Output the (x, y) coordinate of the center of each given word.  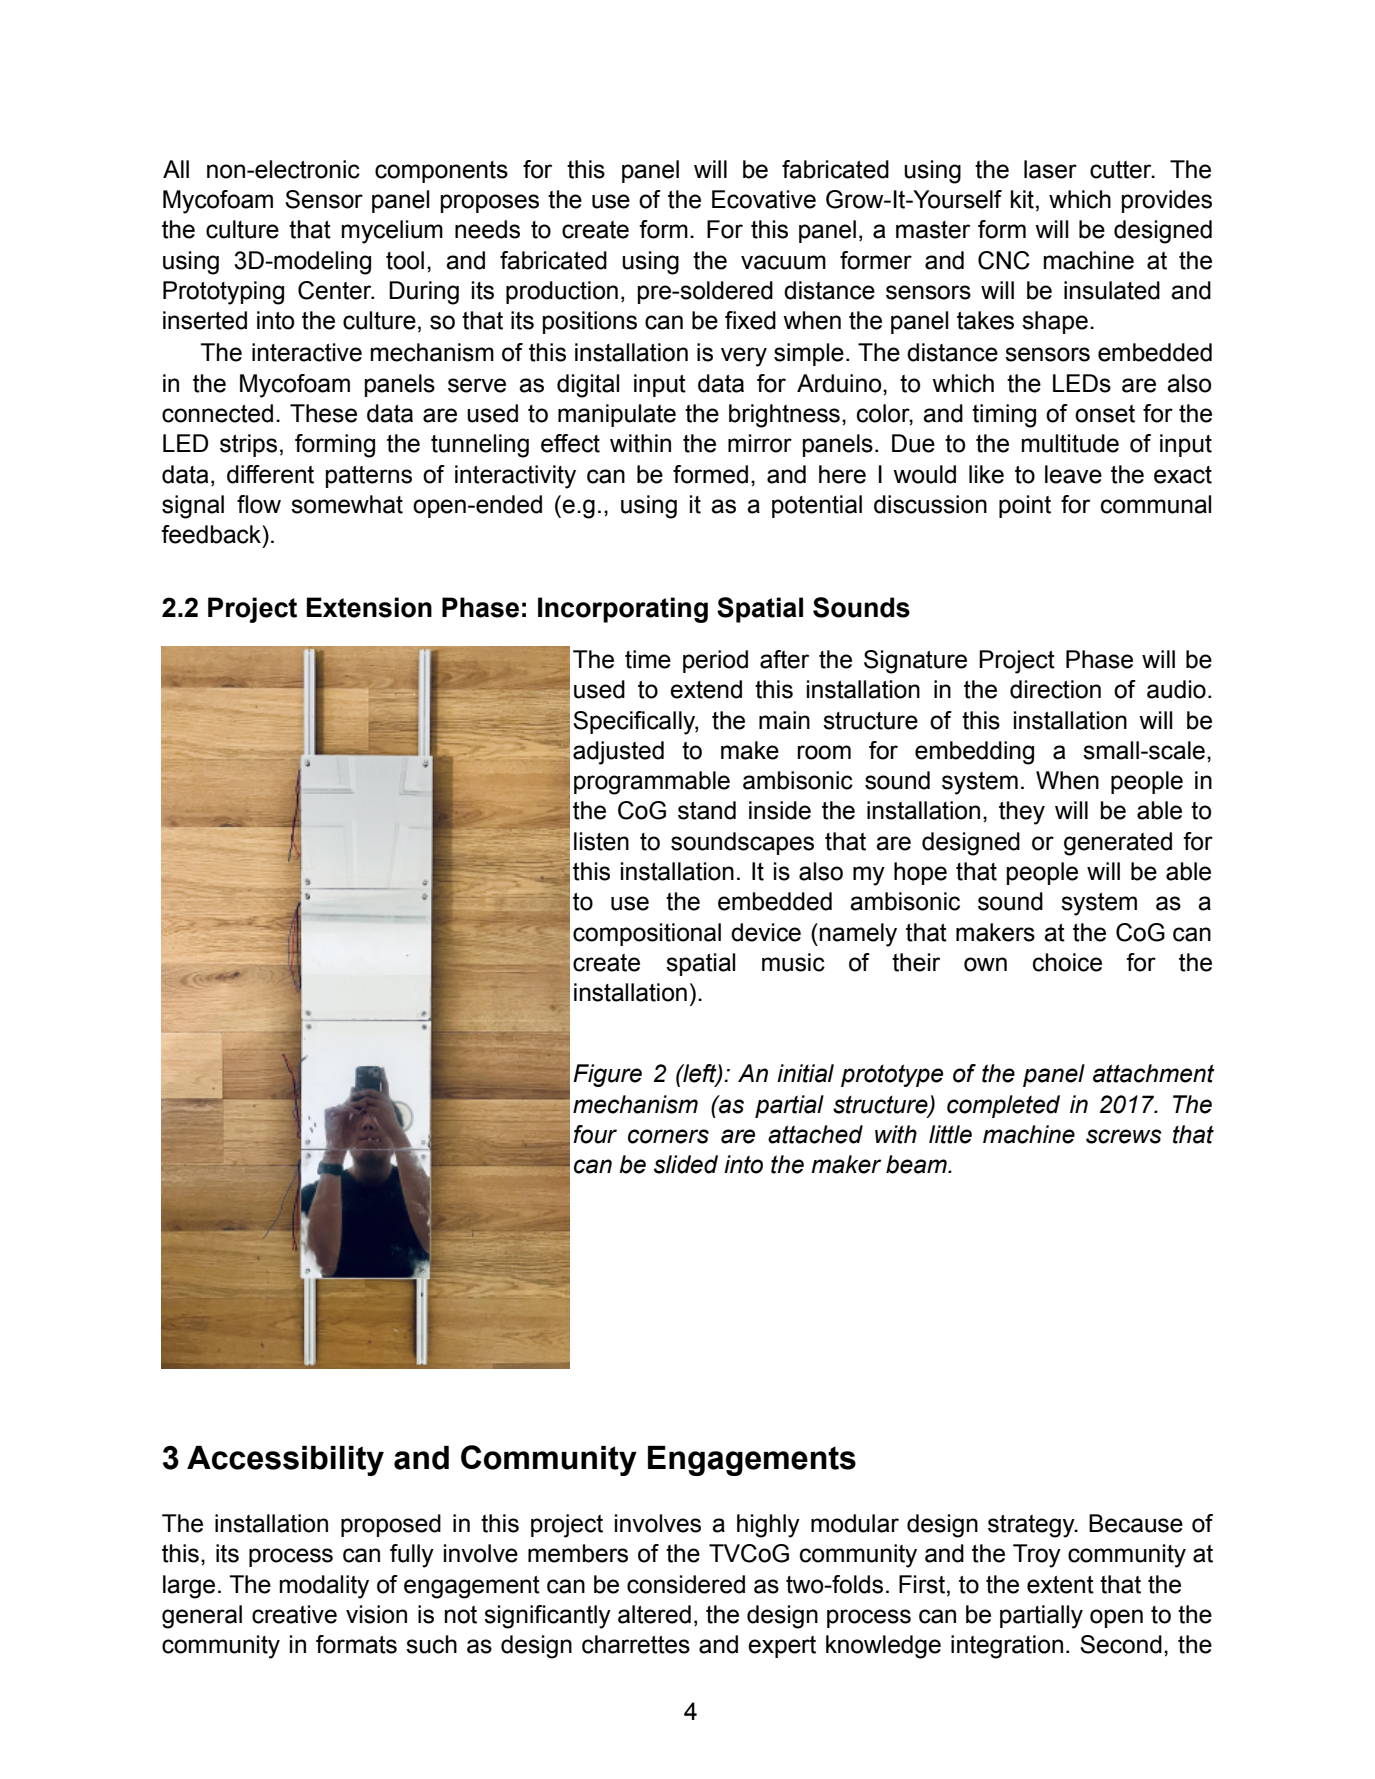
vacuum (783, 262)
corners (668, 1136)
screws (1124, 1136)
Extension (369, 607)
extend (706, 689)
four (595, 1134)
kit (1022, 199)
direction (1055, 689)
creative (294, 1614)
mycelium (392, 232)
